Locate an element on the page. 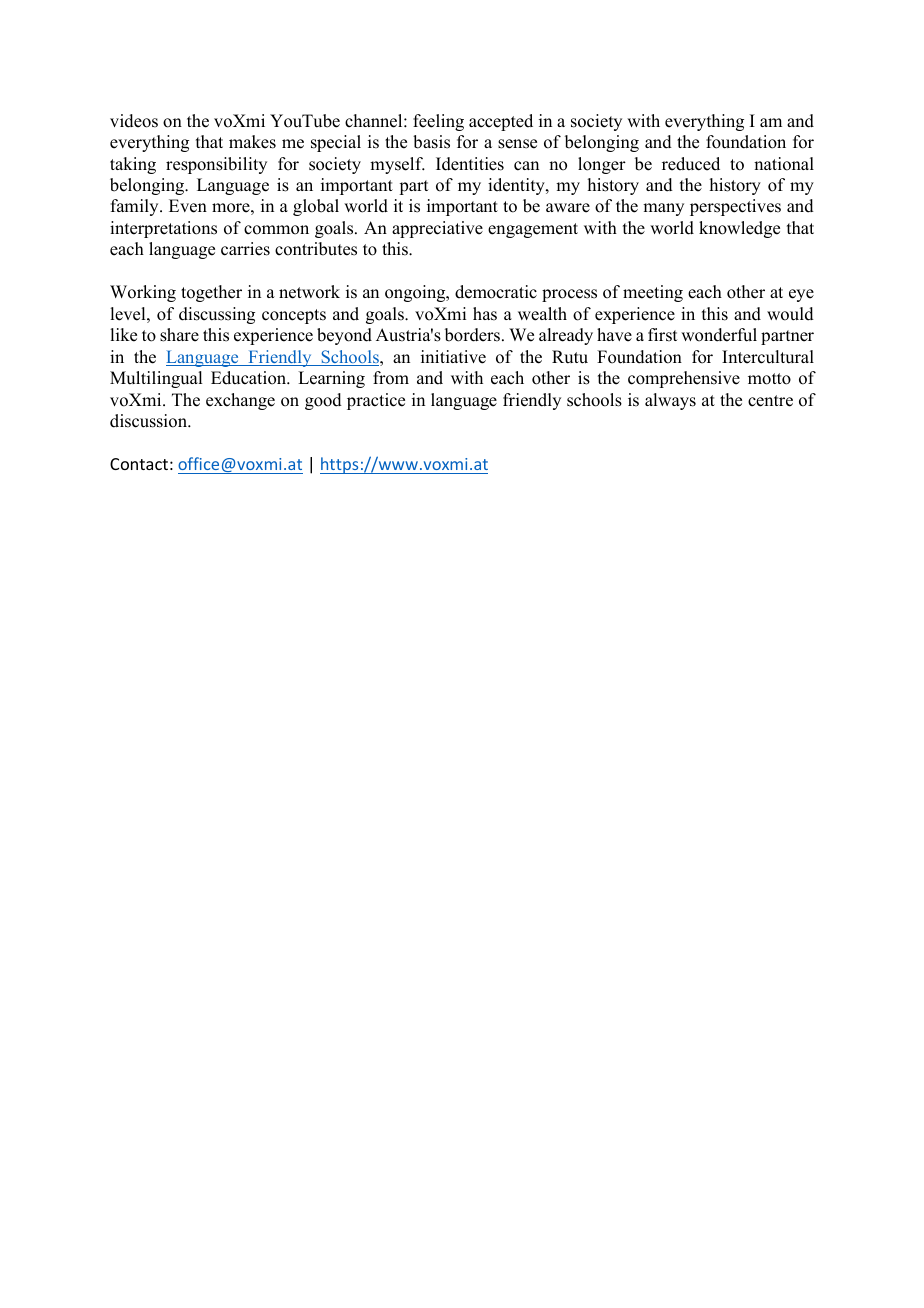  exchange is located at coordinates (240, 401).
